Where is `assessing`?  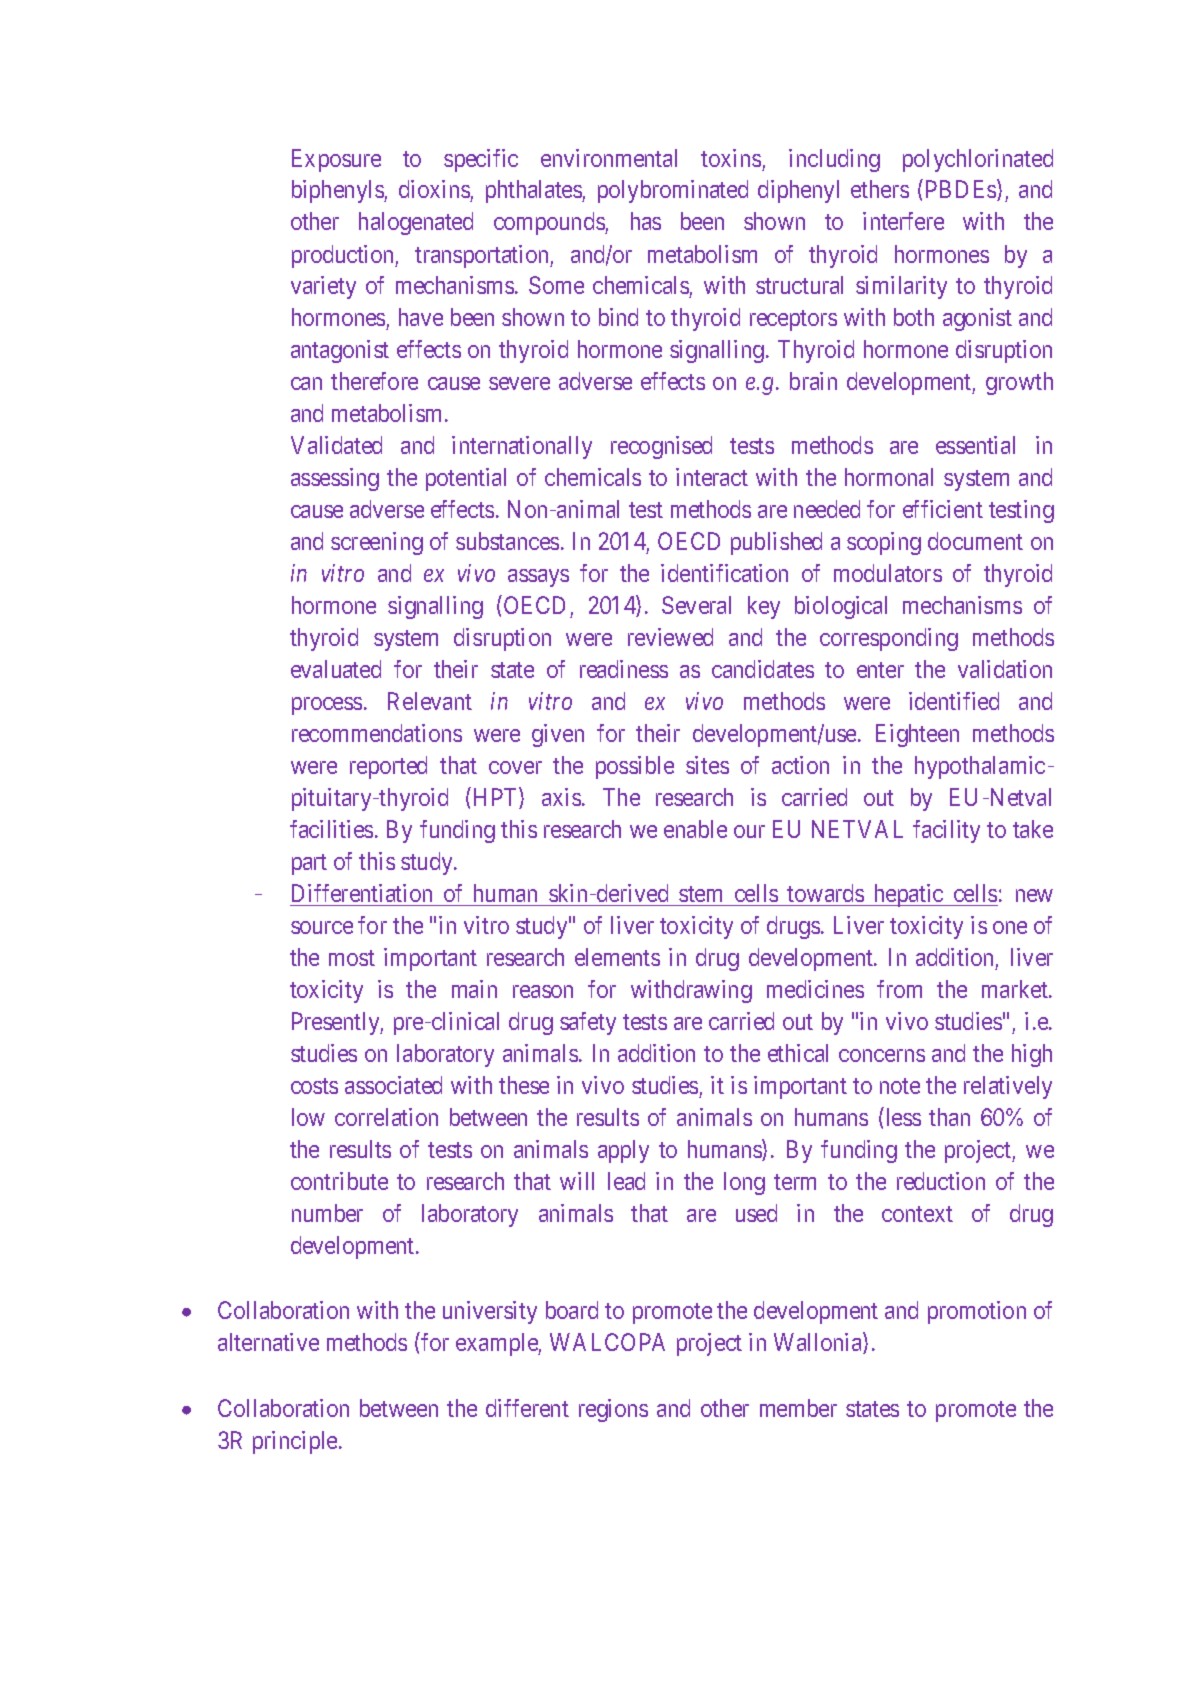
assessing is located at coordinates (335, 479).
